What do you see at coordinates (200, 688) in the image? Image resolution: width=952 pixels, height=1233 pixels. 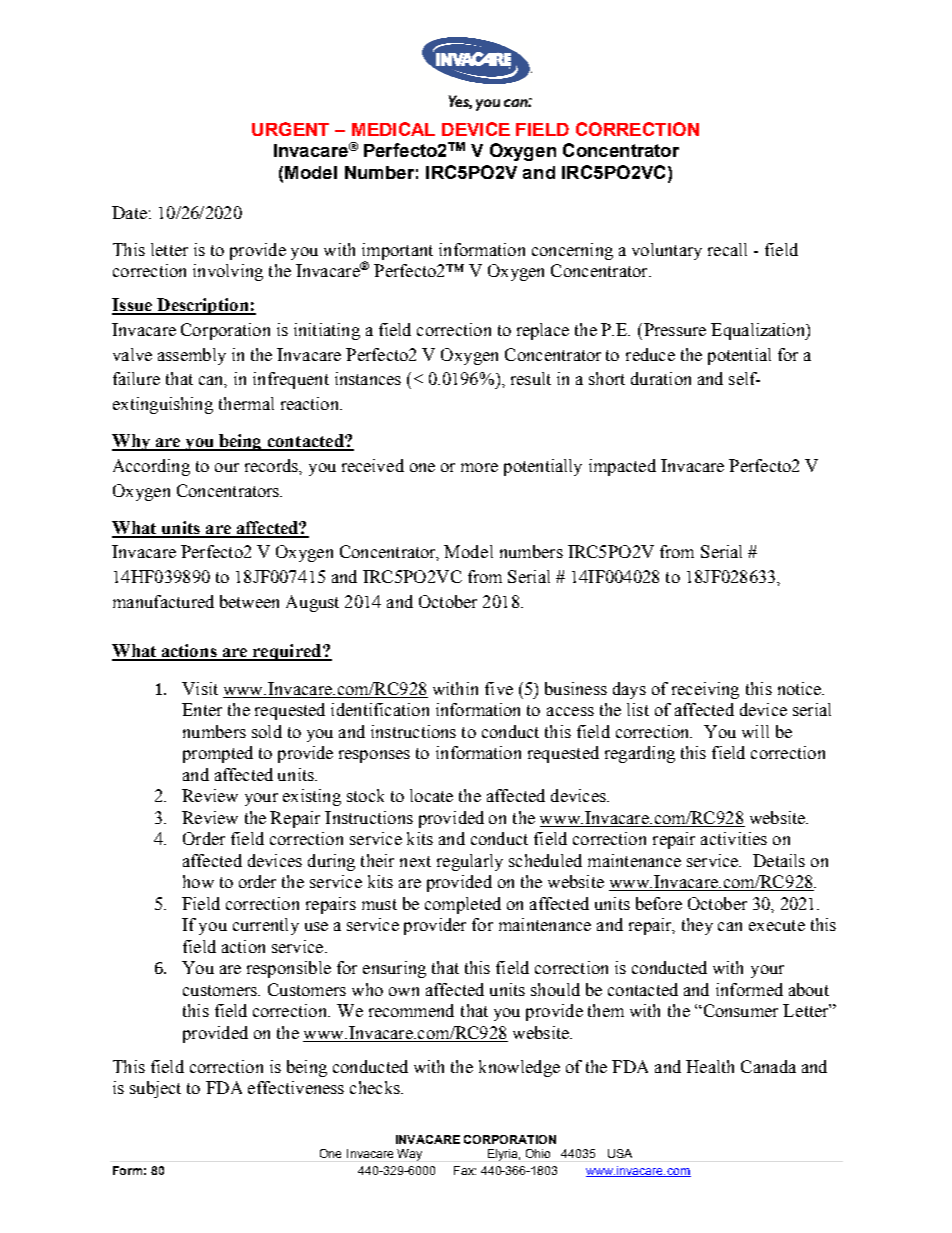 I see `Visit` at bounding box center [200, 688].
